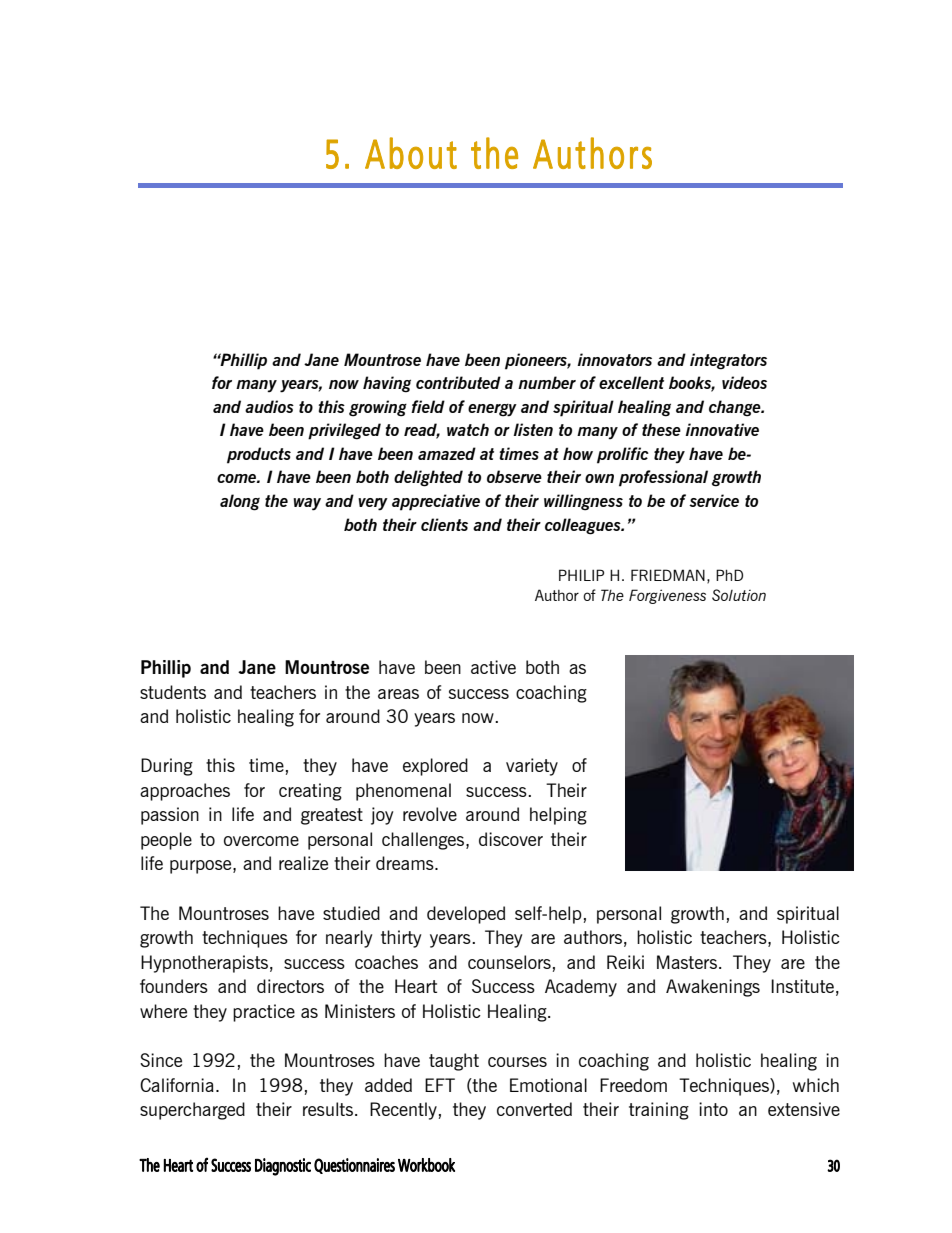 Image resolution: width=952 pixels, height=1233 pixels. What do you see at coordinates (458, 382) in the document?
I see `contributed` at bounding box center [458, 382].
